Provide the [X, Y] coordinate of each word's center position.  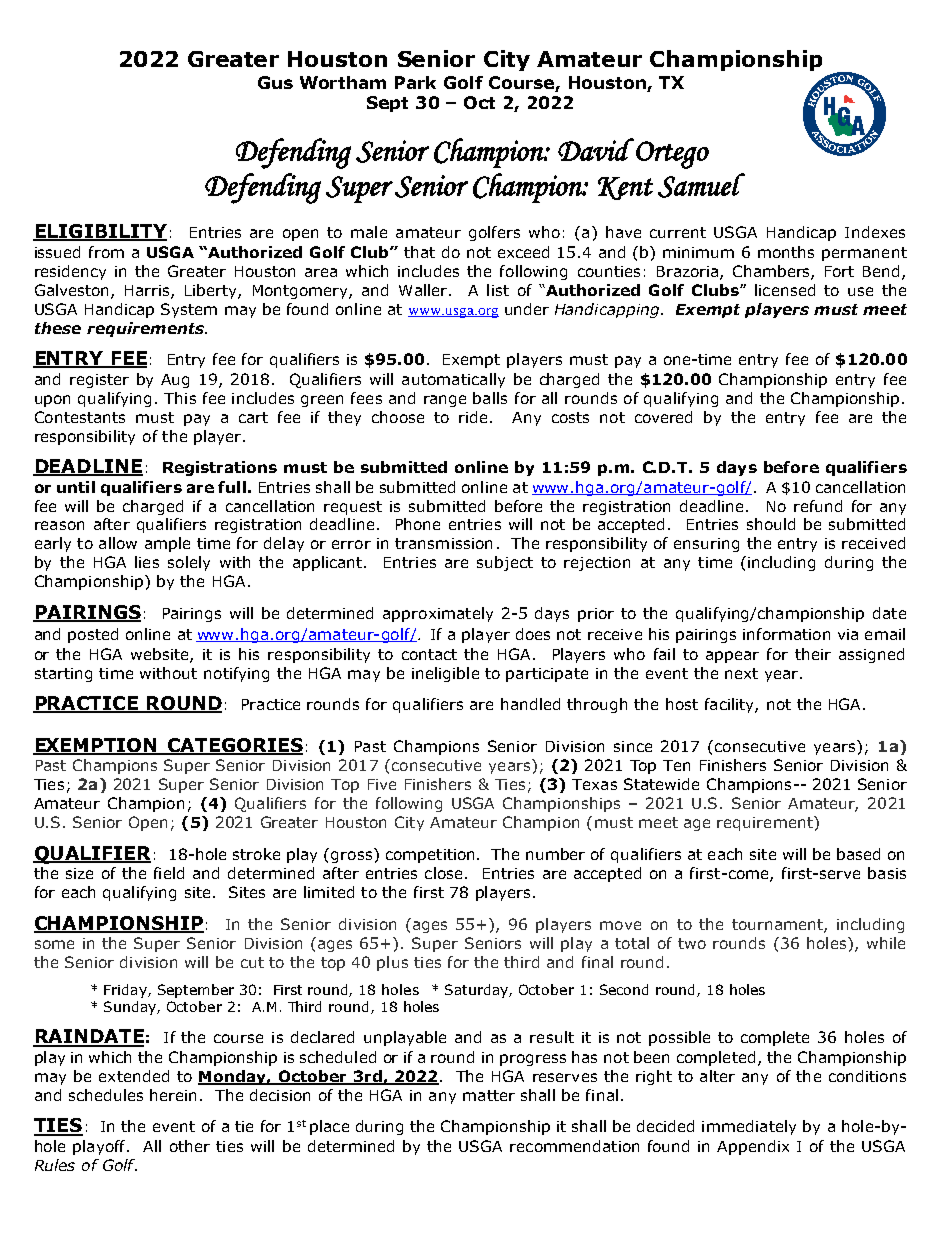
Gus [275, 82]
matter [489, 1095]
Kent [625, 188]
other [190, 1146]
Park [415, 82]
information [786, 634]
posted [93, 635]
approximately [438, 614]
